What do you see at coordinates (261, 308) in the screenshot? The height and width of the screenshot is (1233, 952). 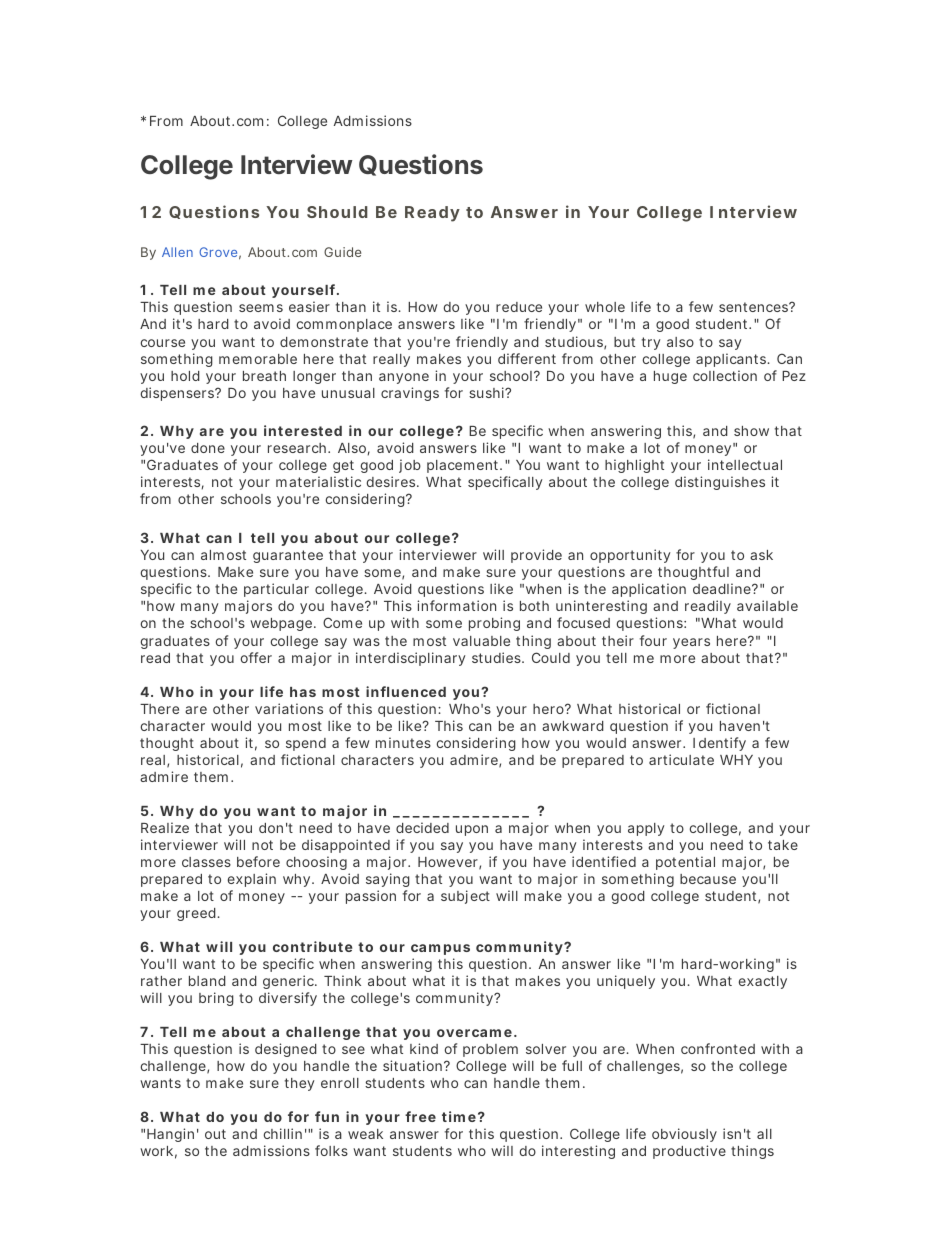 I see `seems` at bounding box center [261, 308].
